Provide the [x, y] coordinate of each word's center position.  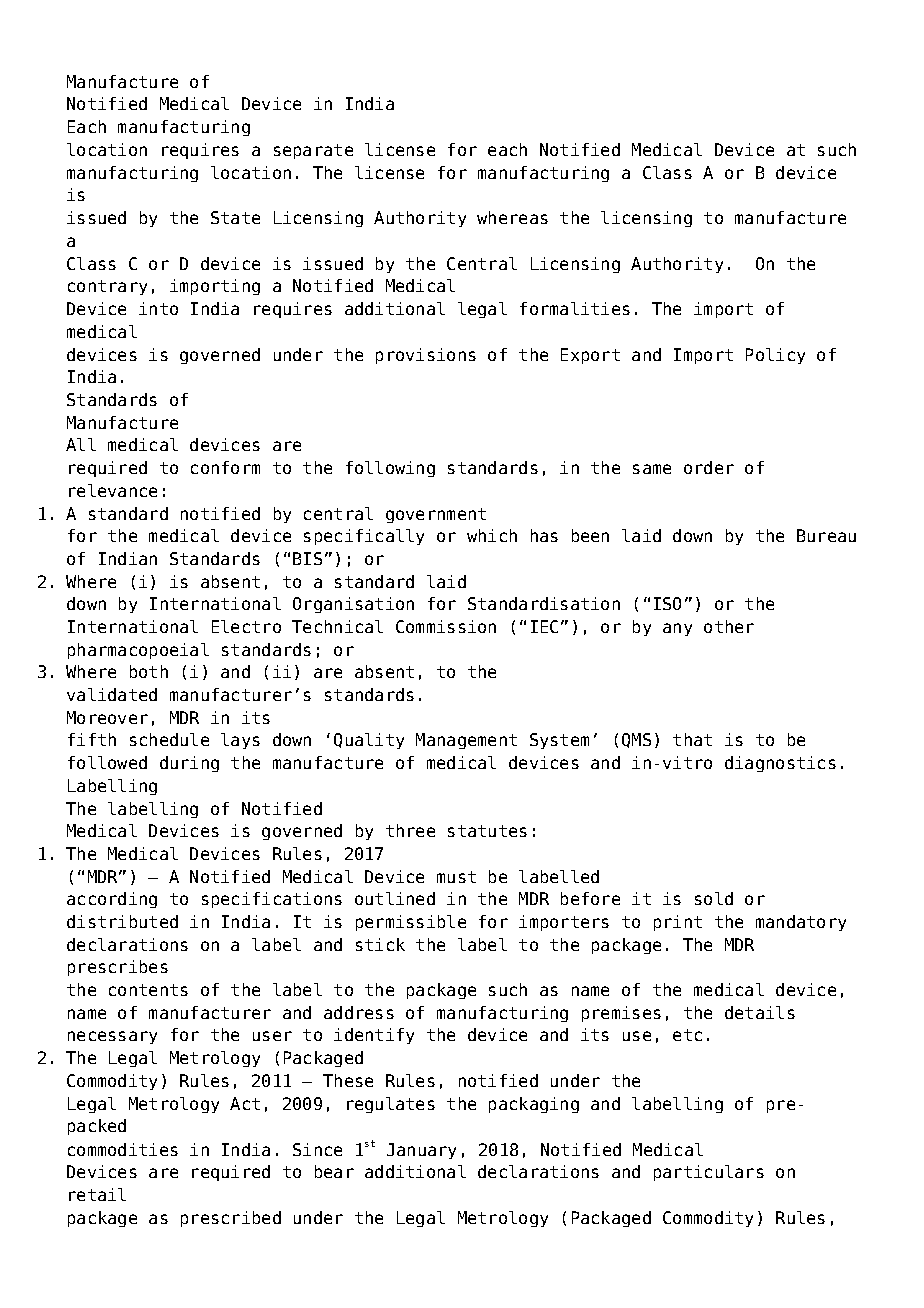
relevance [113, 490]
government [436, 515]
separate [313, 151]
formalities [575, 308]
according [112, 900]
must [456, 877]
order [709, 467]
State [235, 217]
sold [714, 898]
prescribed [231, 1219]
